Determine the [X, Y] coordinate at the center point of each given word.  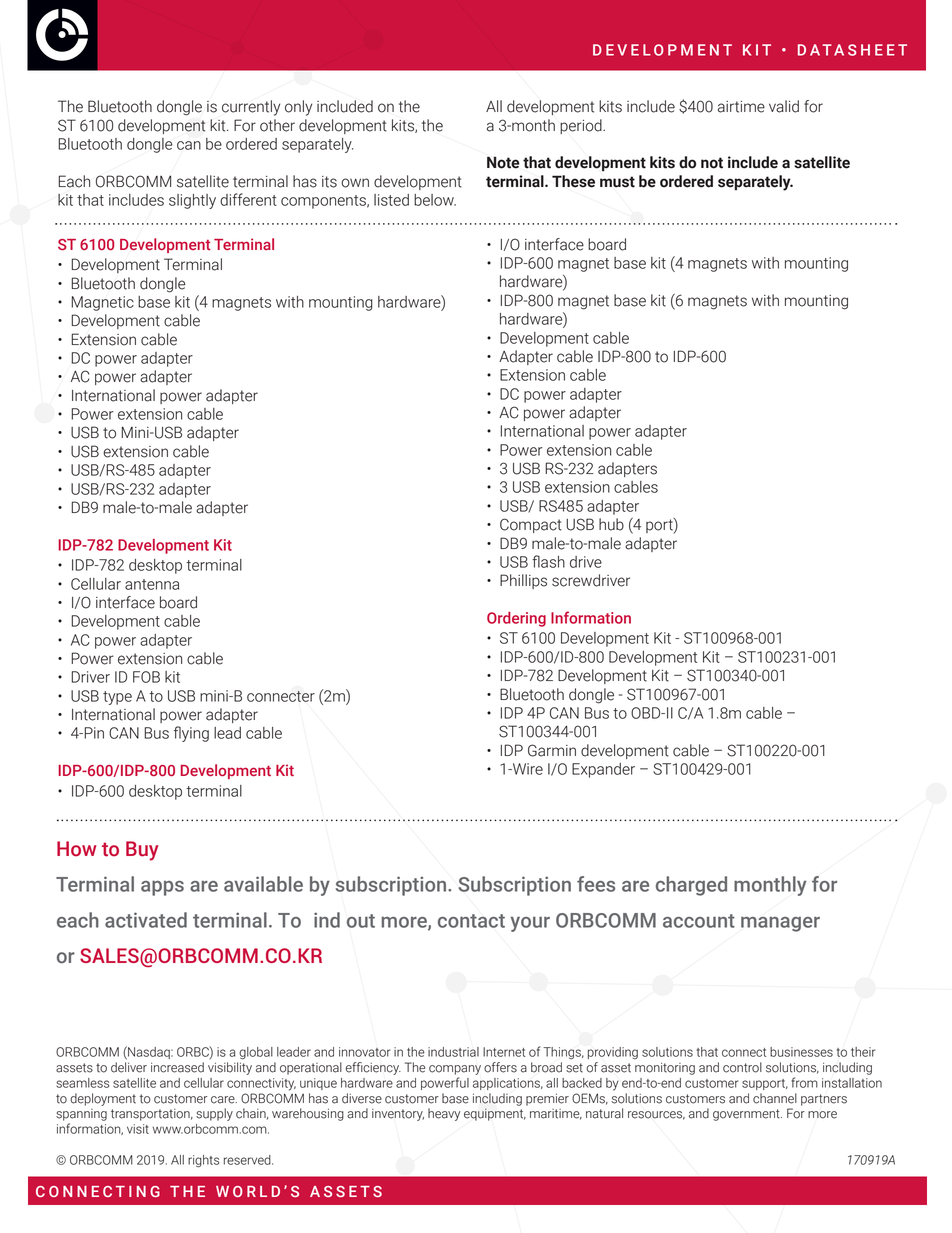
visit [138, 1129]
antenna [152, 584]
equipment [495, 1114]
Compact [531, 525]
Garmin [552, 750]
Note [503, 162]
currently [251, 108]
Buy [142, 851]
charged [691, 886]
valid [784, 106]
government [747, 1115]
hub [611, 524]
